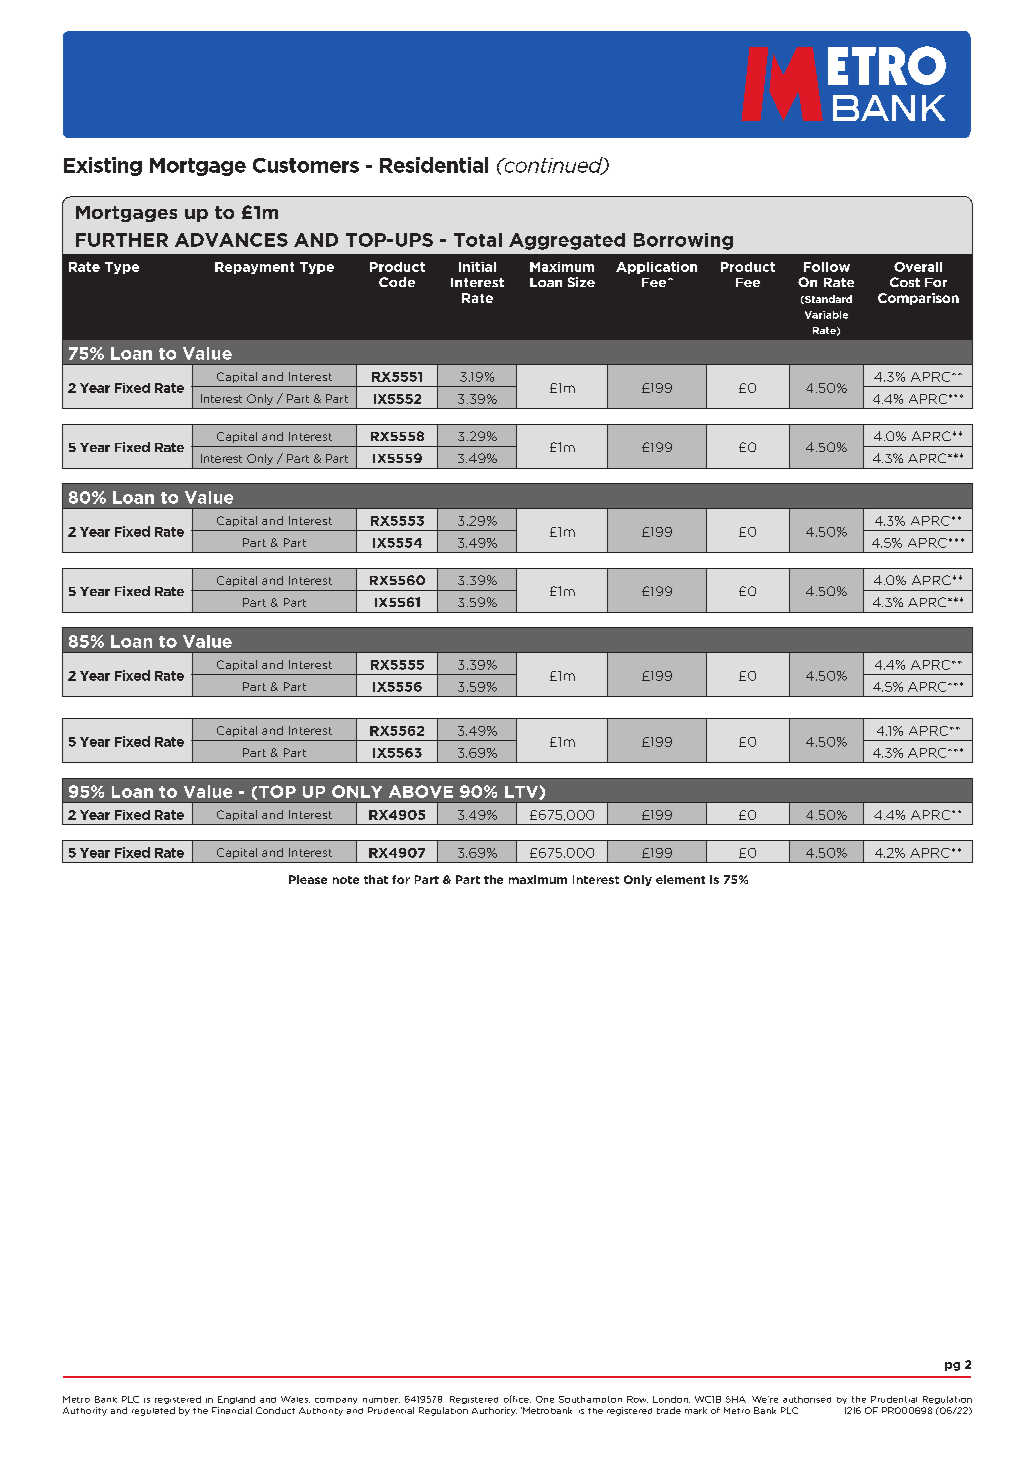 The width and height of the page is (1035, 1463). Describe the element at coordinates (826, 315) in the page. I see `Variable` at that location.
